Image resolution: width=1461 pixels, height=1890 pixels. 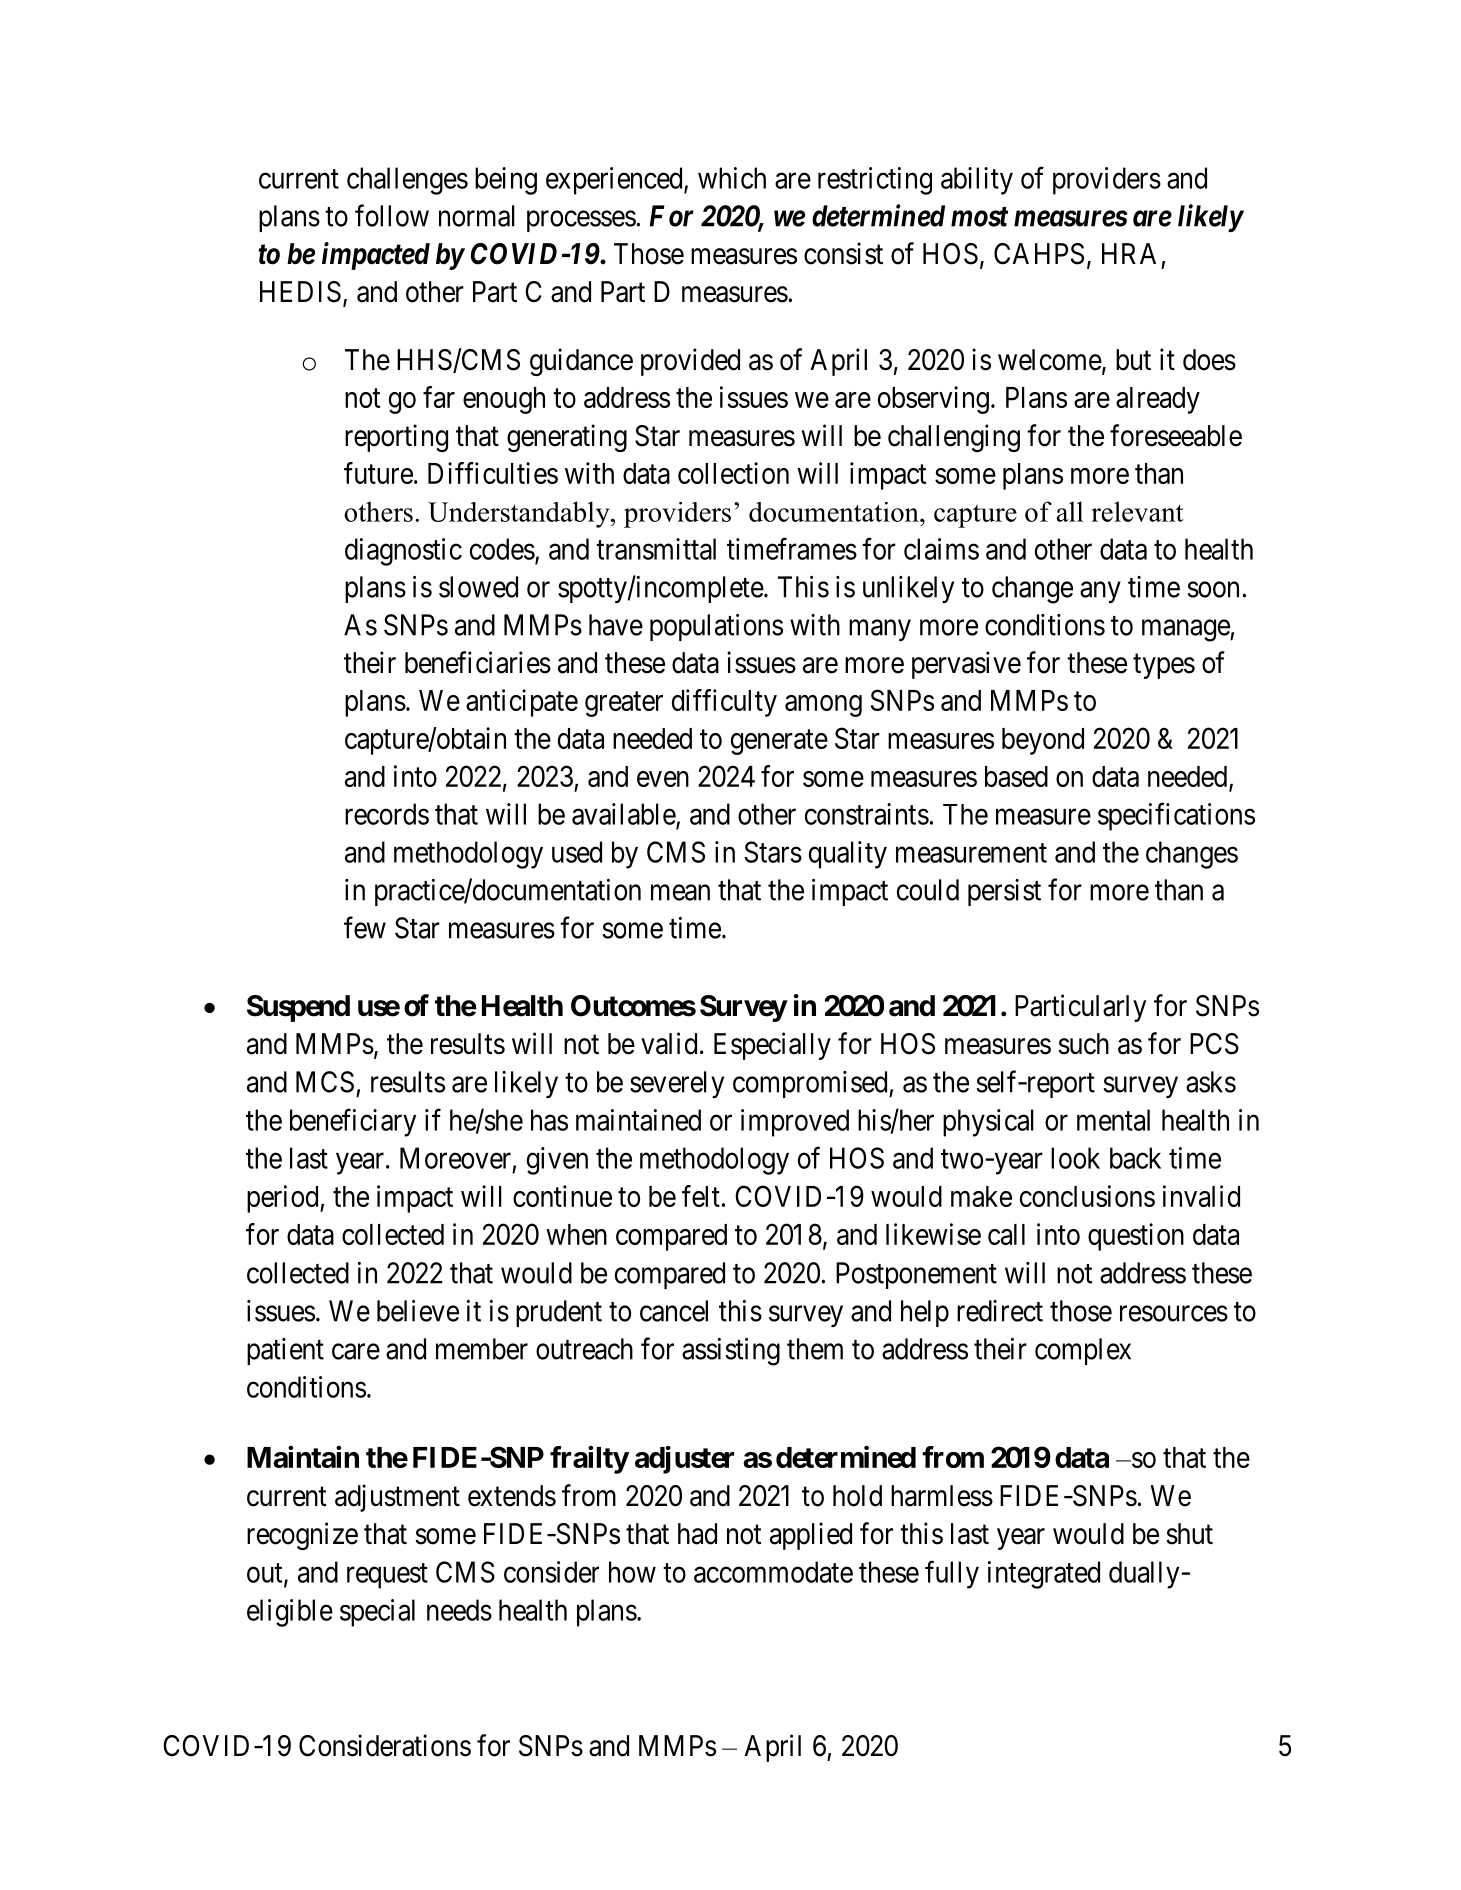 What do you see at coordinates (1044, 1575) in the screenshot?
I see `integrated` at bounding box center [1044, 1575].
